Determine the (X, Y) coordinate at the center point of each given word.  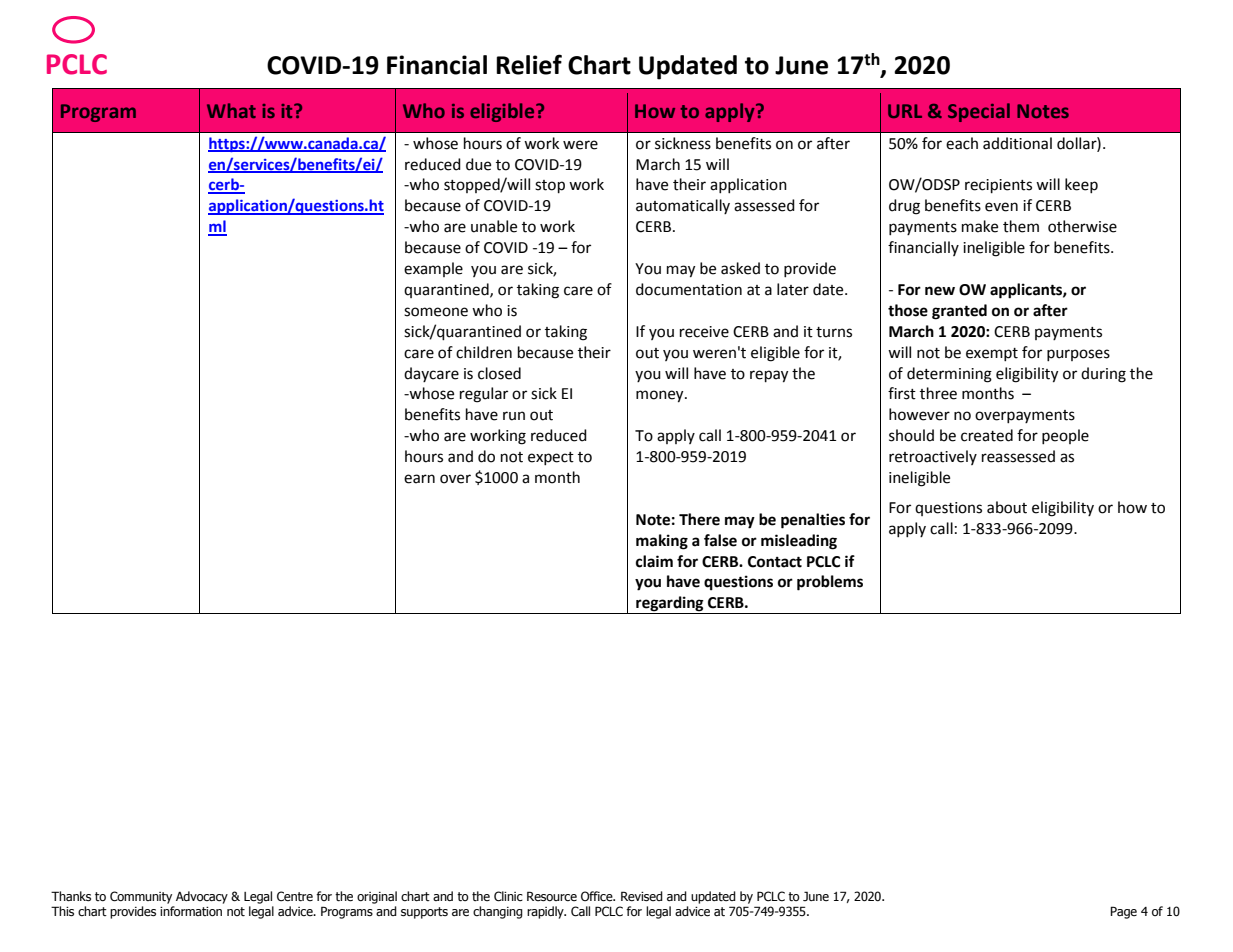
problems (830, 583)
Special (979, 112)
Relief (529, 64)
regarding (670, 605)
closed (499, 373)
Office (598, 896)
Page (1123, 912)
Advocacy (202, 897)
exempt (992, 354)
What (231, 110)
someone (436, 312)
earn (419, 479)
